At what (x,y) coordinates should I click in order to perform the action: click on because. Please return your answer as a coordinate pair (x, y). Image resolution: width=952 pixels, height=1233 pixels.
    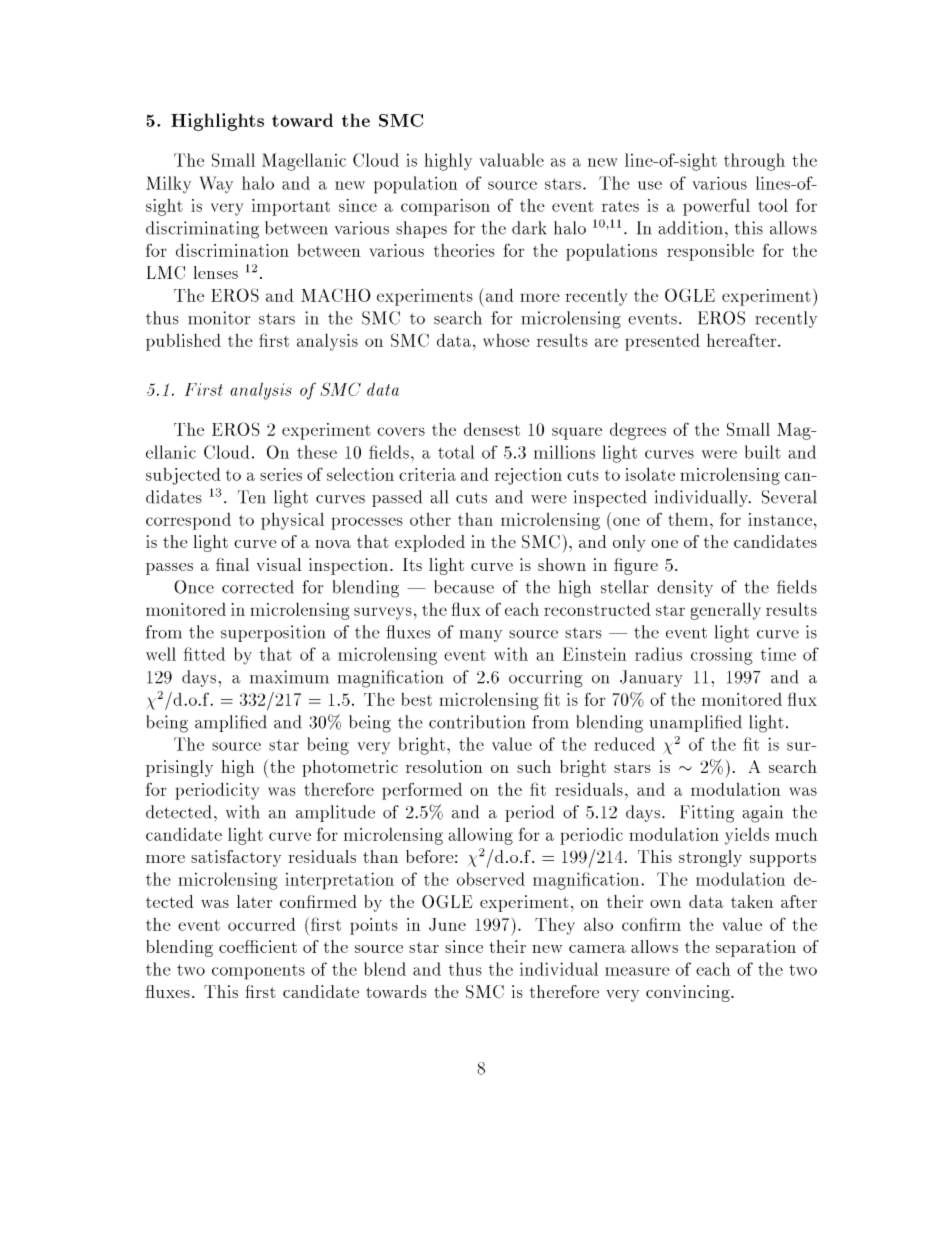
    Looking at the image, I should click on (464, 587).
